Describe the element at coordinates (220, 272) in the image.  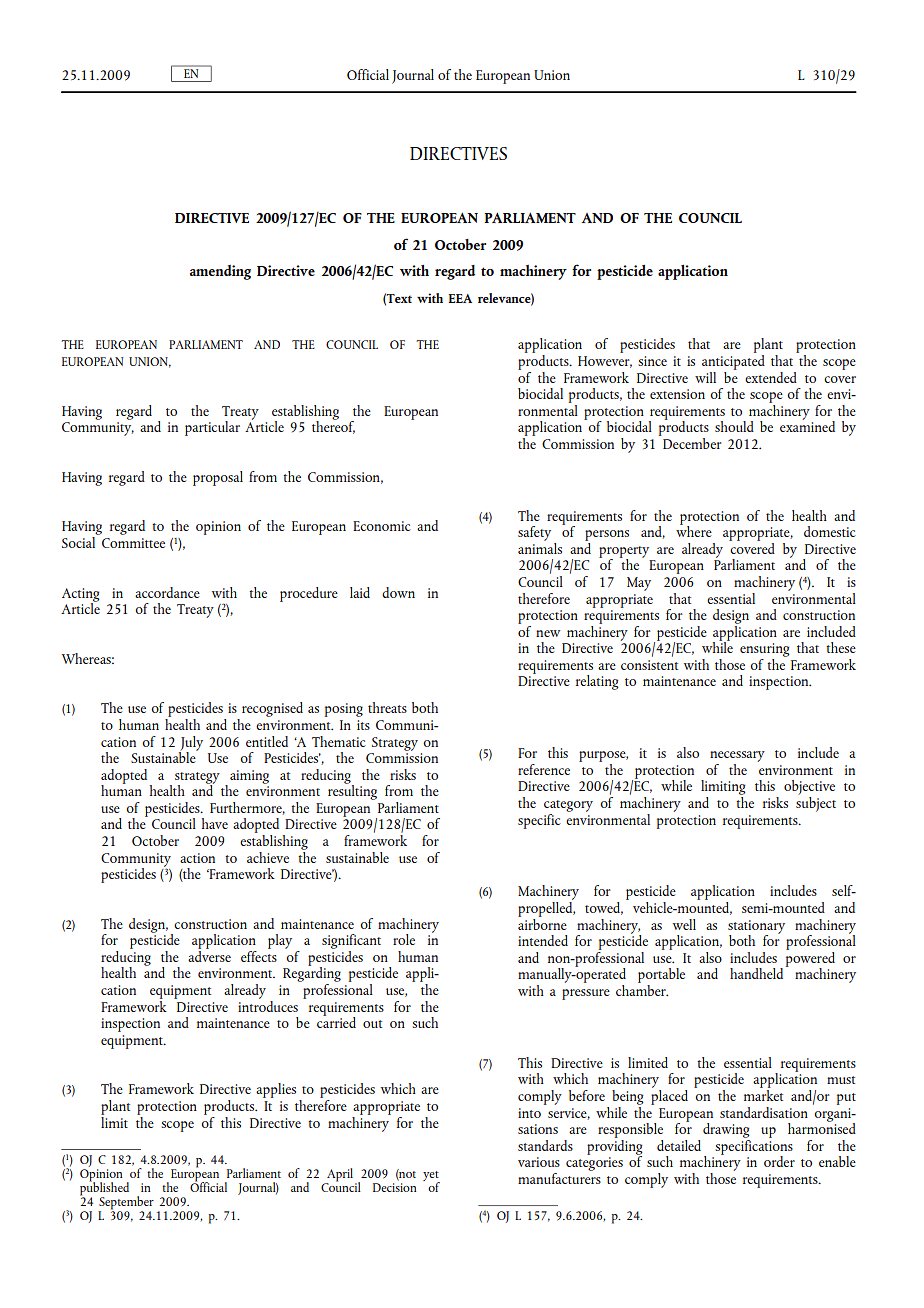
I see `amending` at that location.
